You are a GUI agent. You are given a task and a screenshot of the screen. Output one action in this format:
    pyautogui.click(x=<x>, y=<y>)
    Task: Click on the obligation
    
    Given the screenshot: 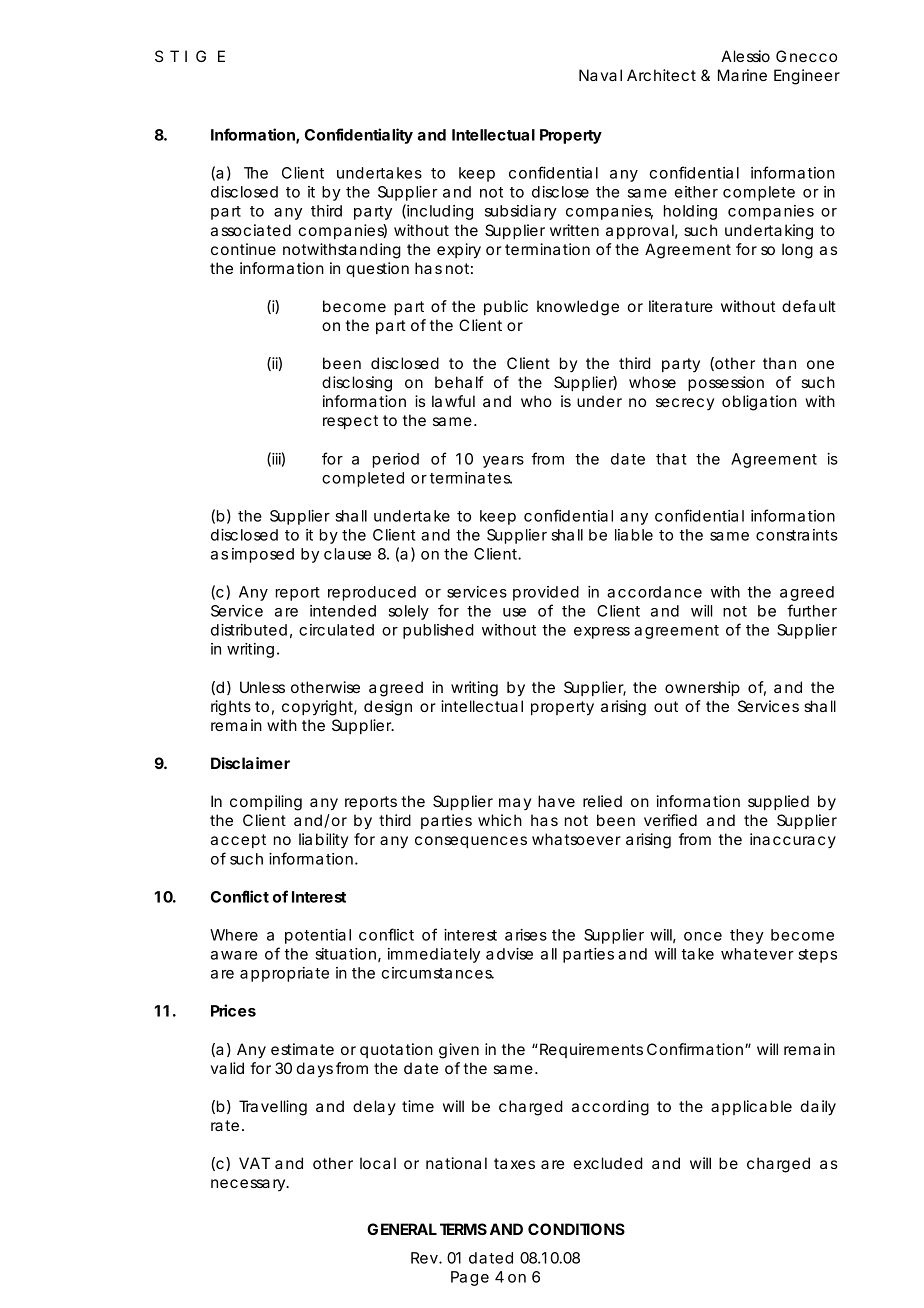 What is the action you would take?
    pyautogui.click(x=759, y=403)
